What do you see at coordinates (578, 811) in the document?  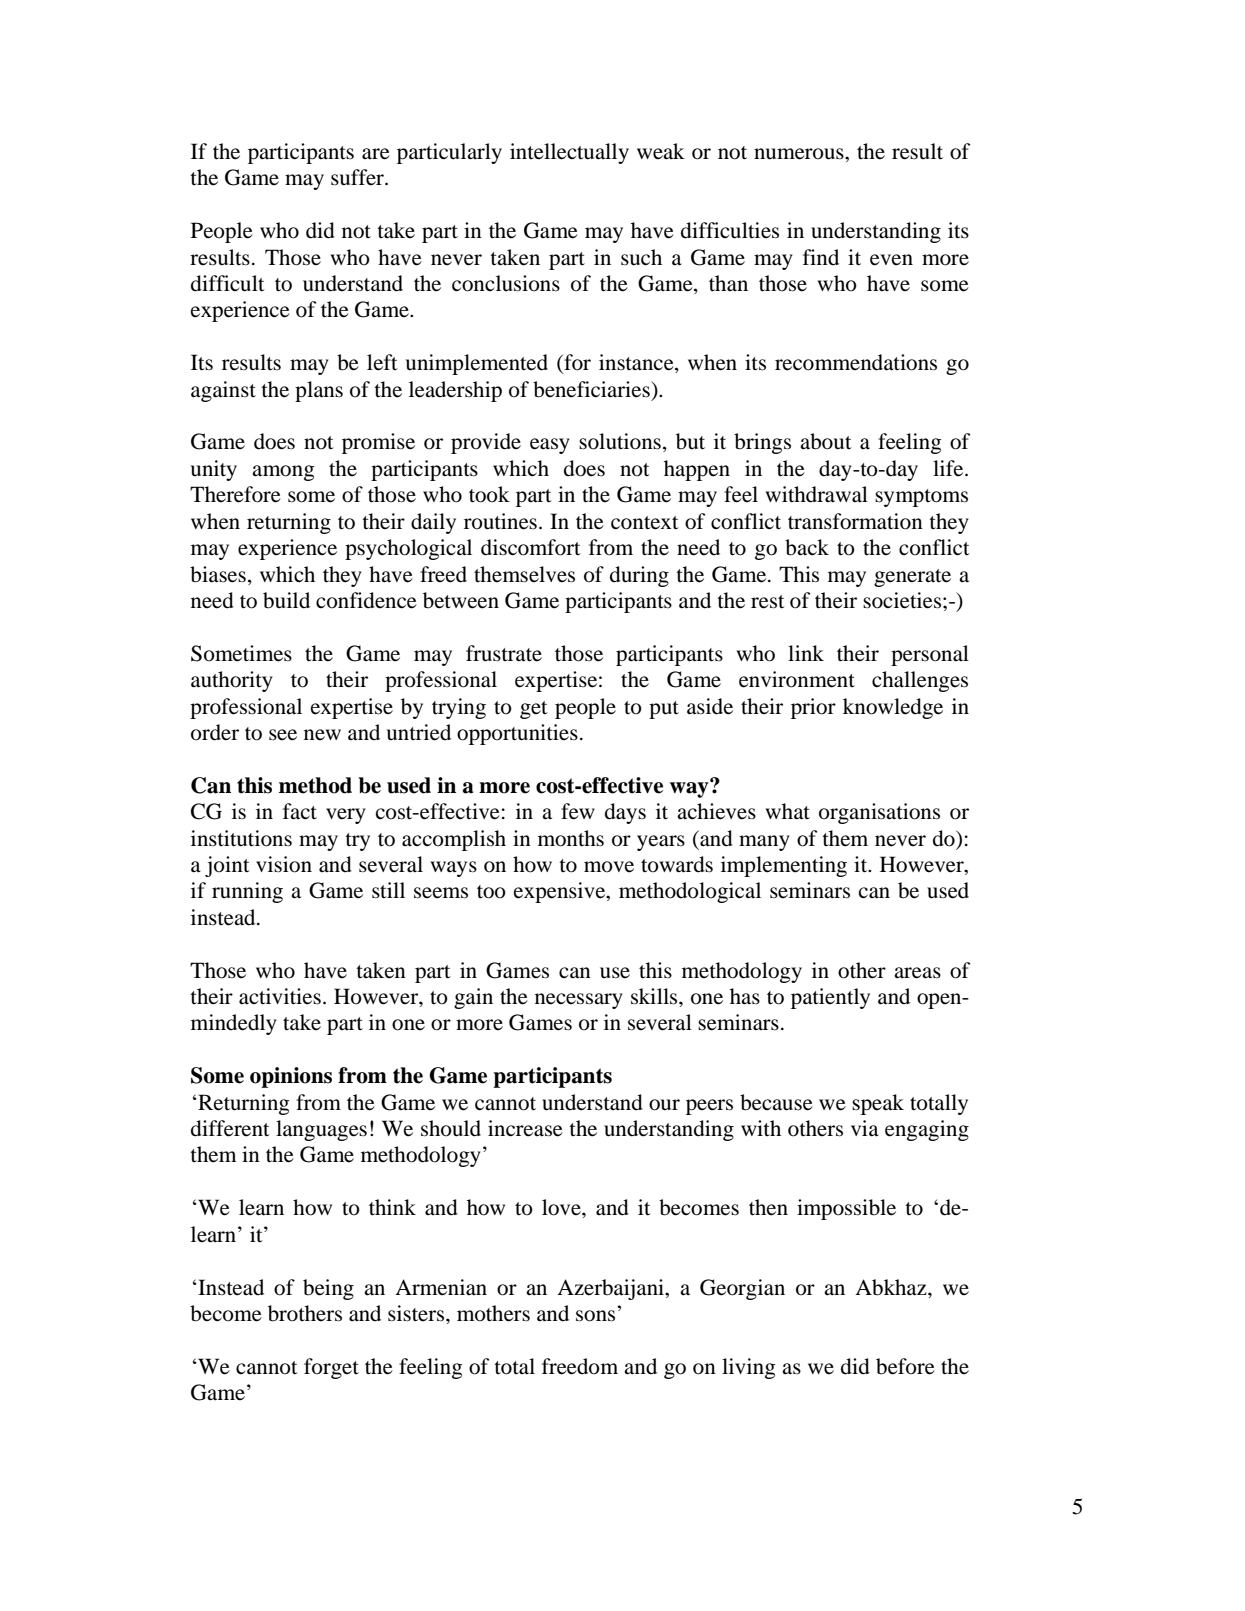 I see `few` at bounding box center [578, 811].
